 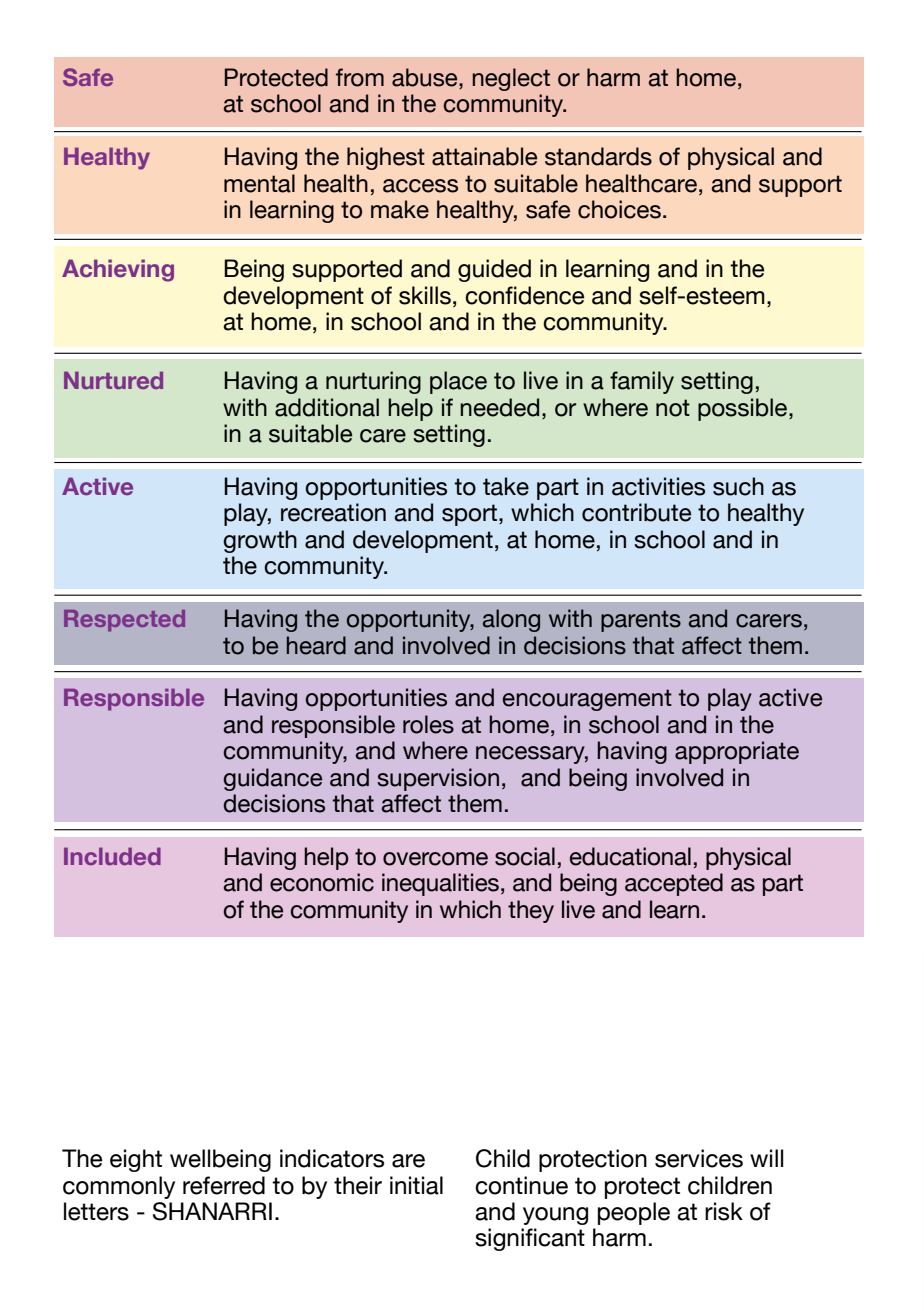 What do you see at coordinates (224, 1185) in the screenshot?
I see `referred` at bounding box center [224, 1185].
